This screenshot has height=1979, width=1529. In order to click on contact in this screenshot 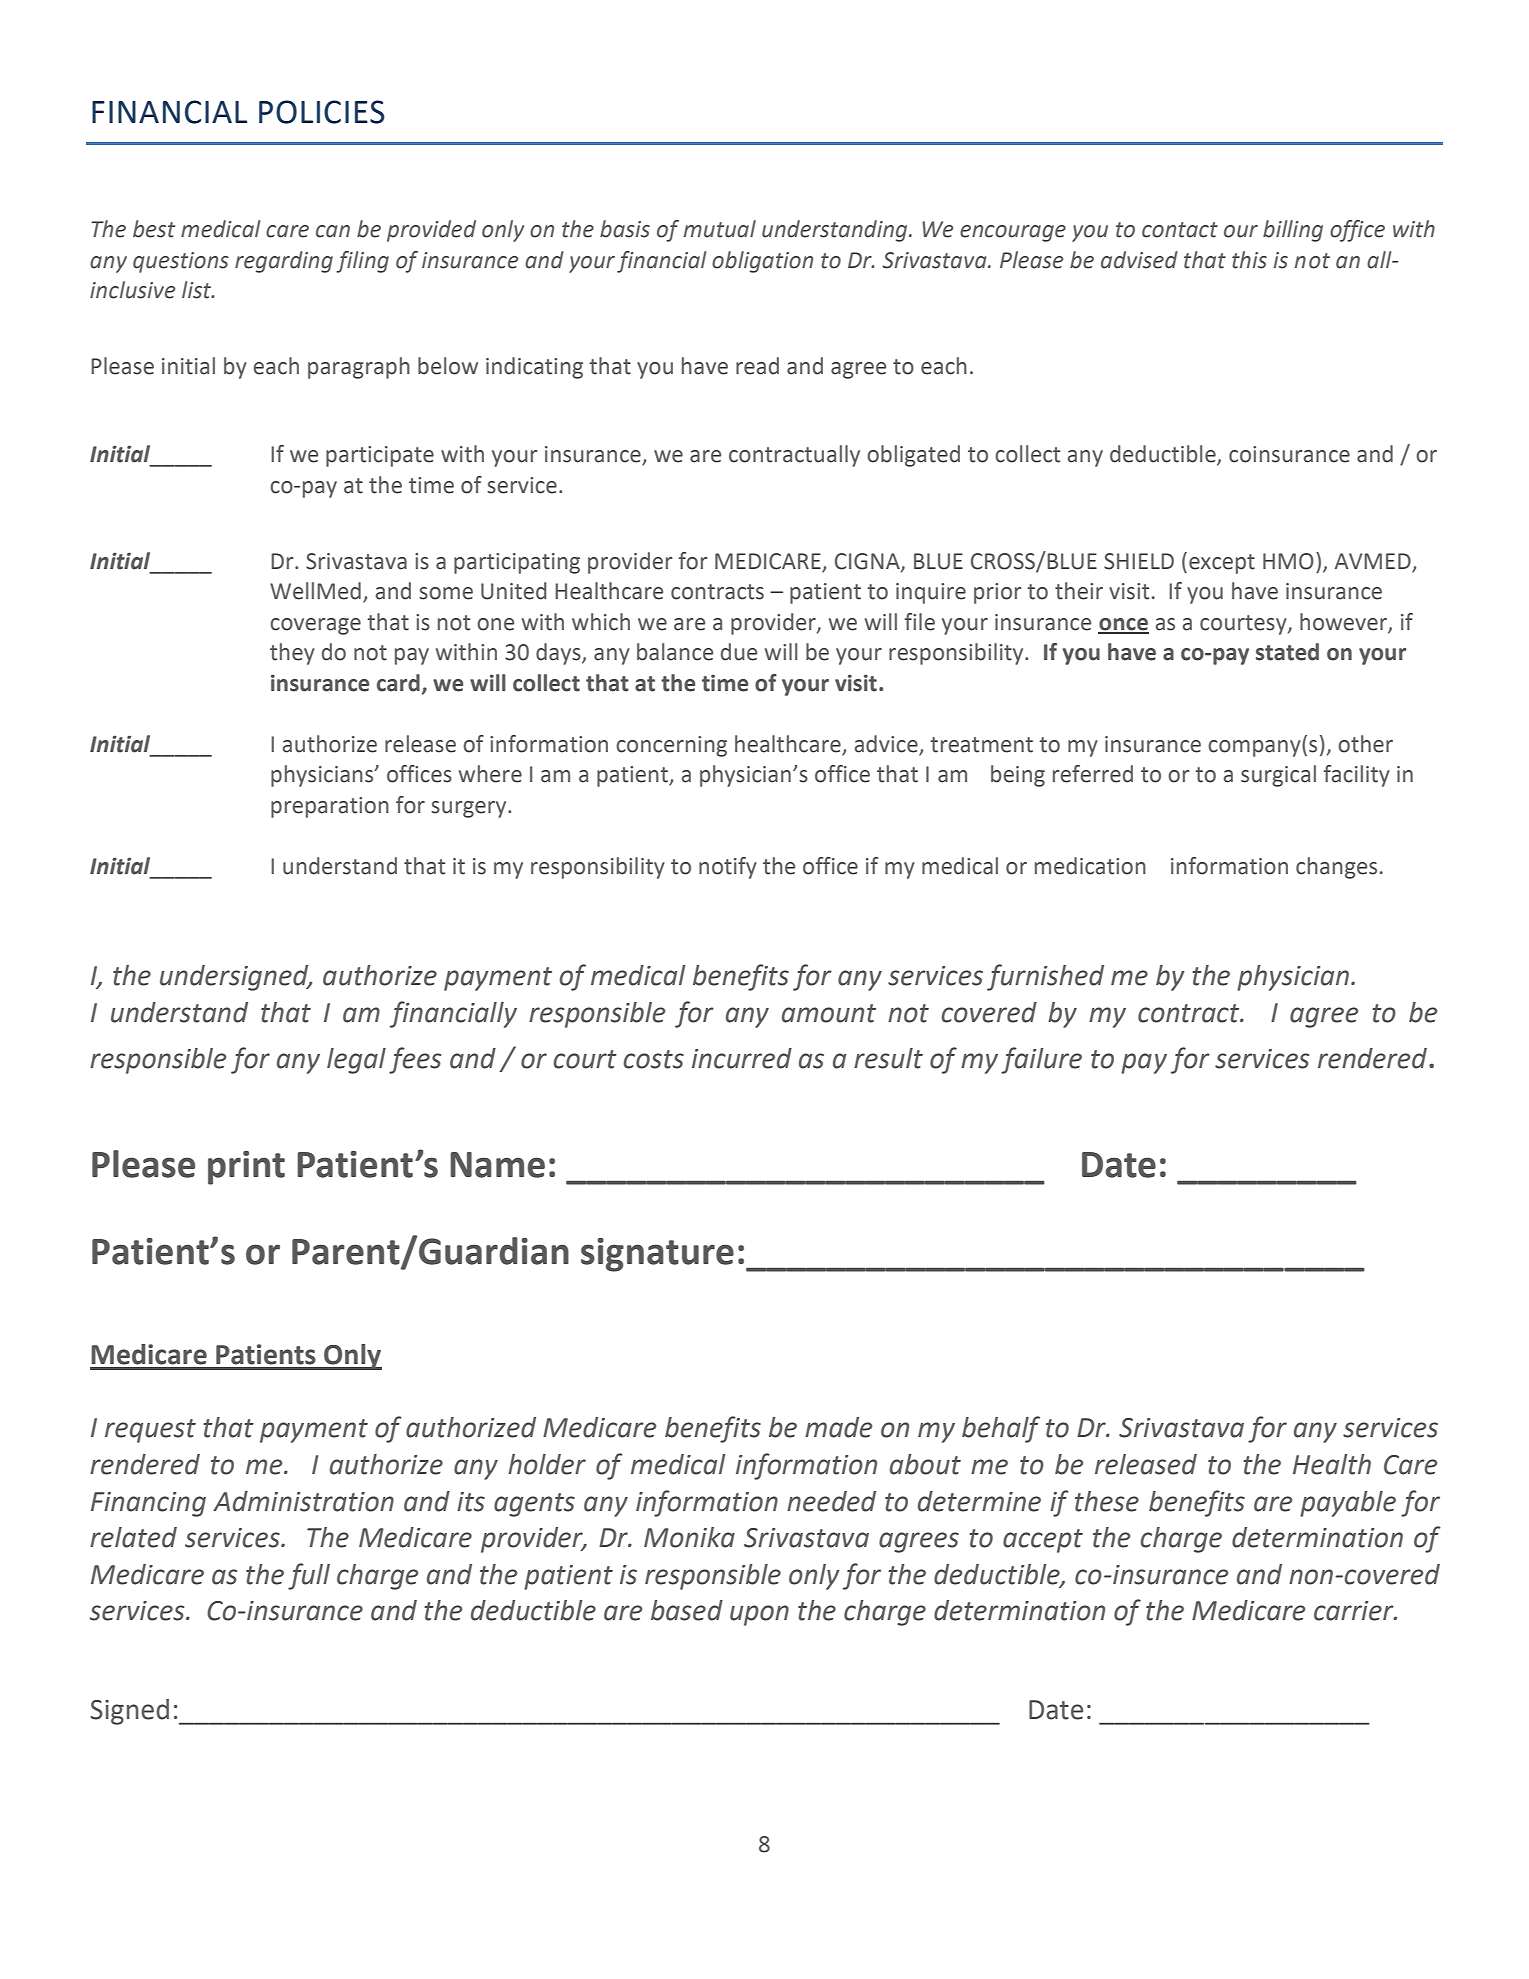, I will do `click(1180, 230)`.
